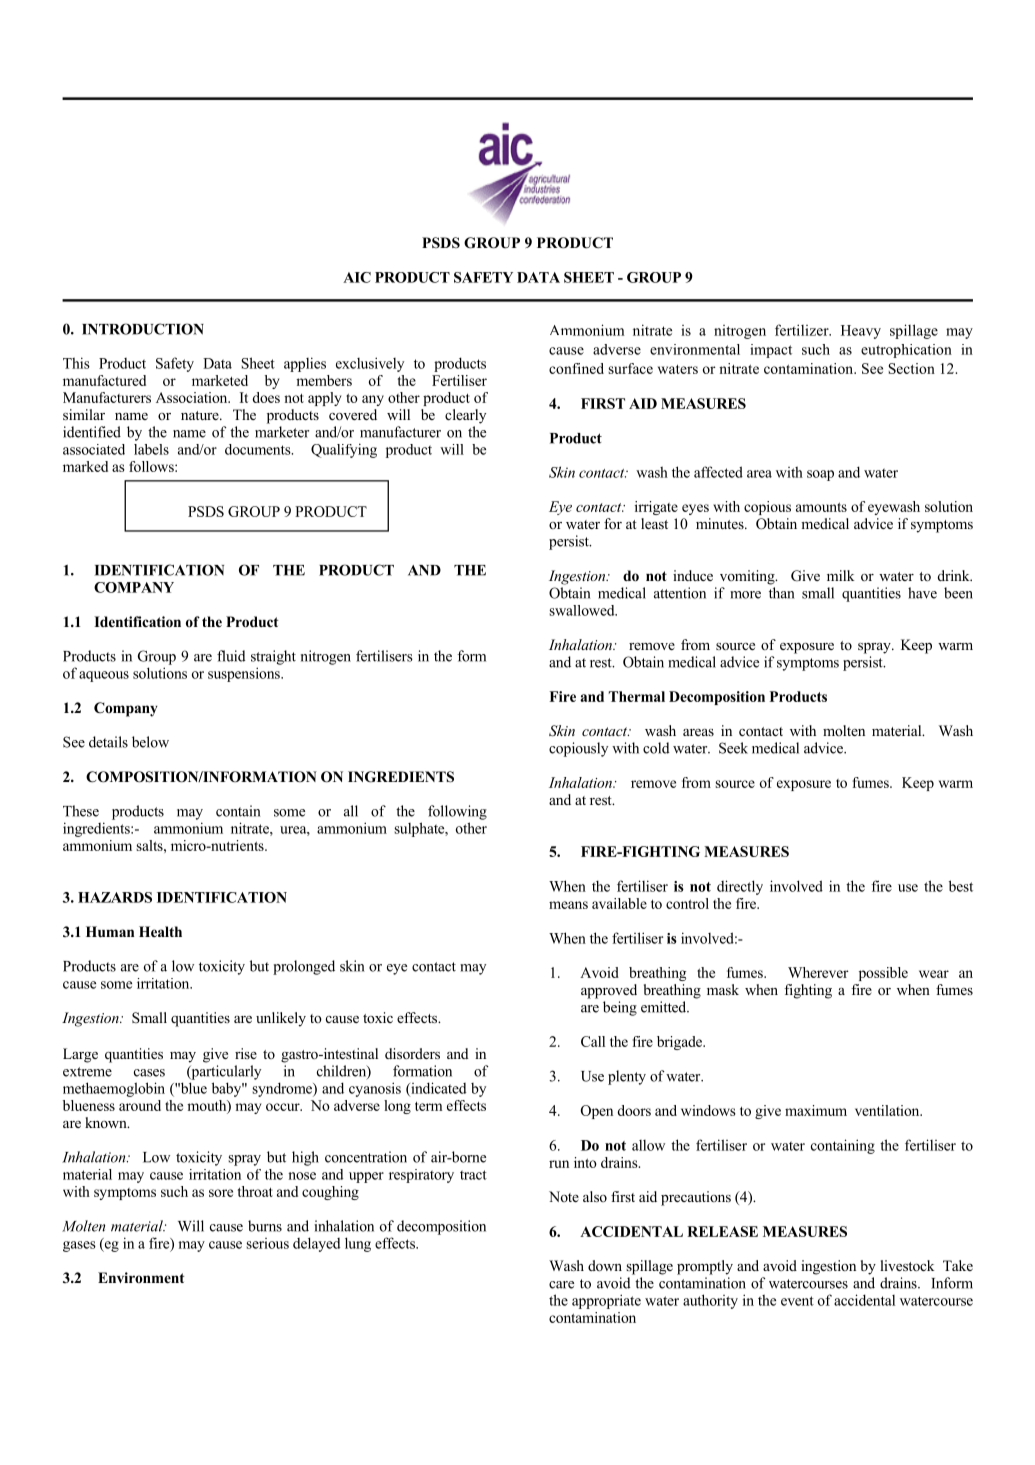 This screenshot has width=1035, height=1465. What do you see at coordinates (637, 696) in the screenshot?
I see `Thermal` at bounding box center [637, 696].
